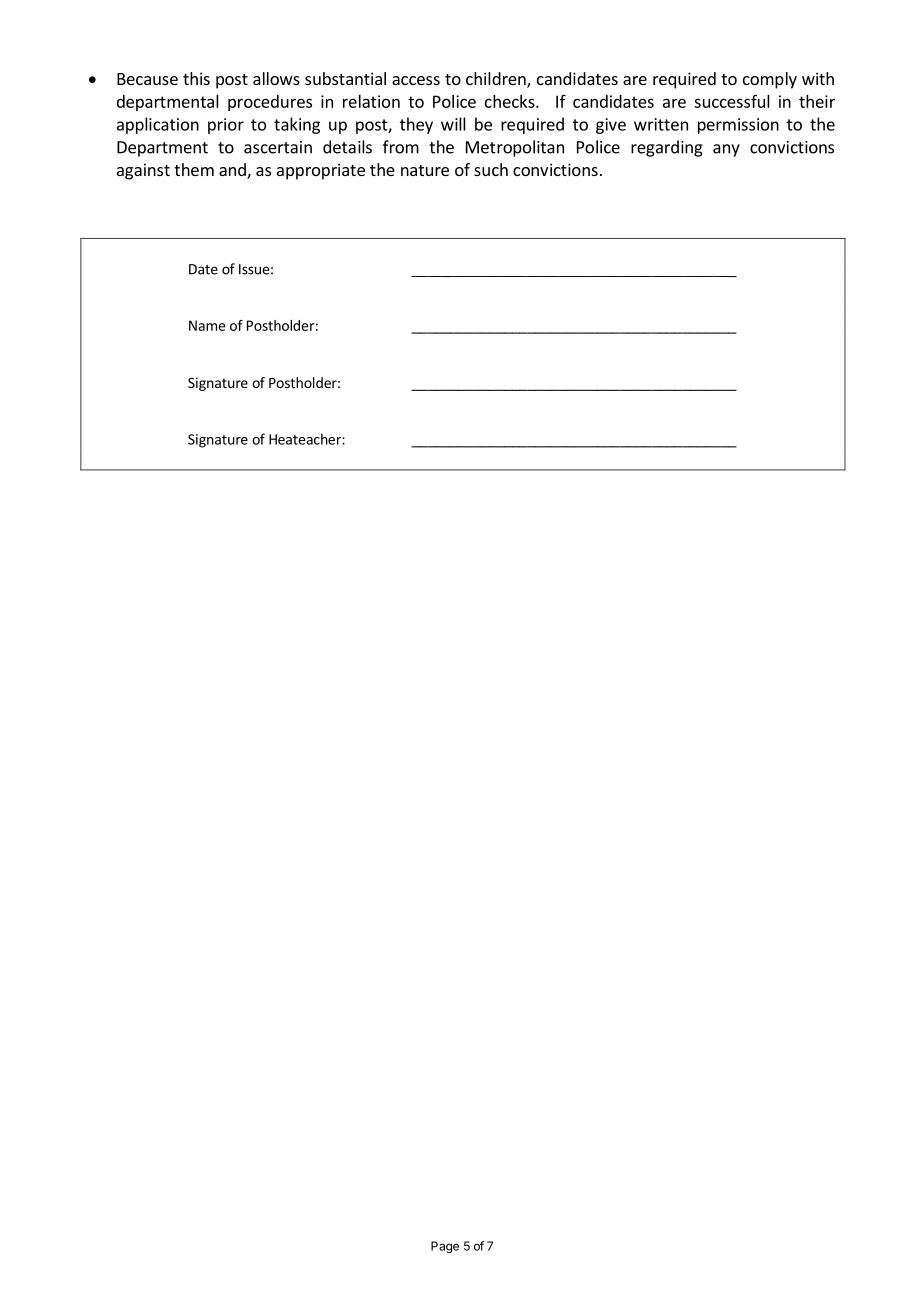  I want to click on appropriate, so click(321, 171).
